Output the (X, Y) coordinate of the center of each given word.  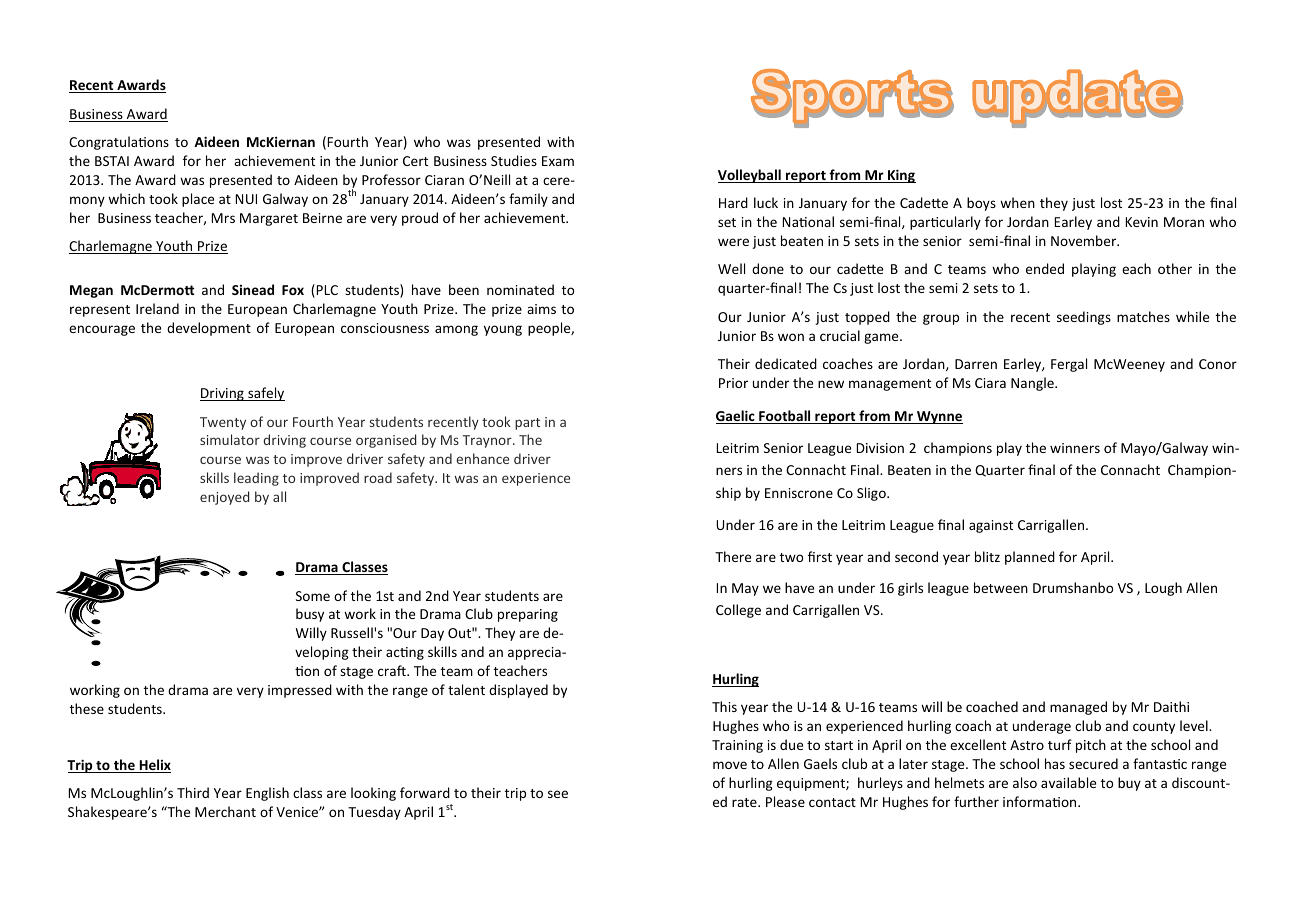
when (1017, 202)
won (791, 337)
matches (1143, 316)
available (1068, 782)
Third (193, 792)
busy (310, 615)
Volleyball (750, 176)
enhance (482, 458)
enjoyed (224, 498)
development (209, 329)
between (1001, 587)
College (738, 611)
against (991, 526)
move (730, 765)
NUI (246, 199)
